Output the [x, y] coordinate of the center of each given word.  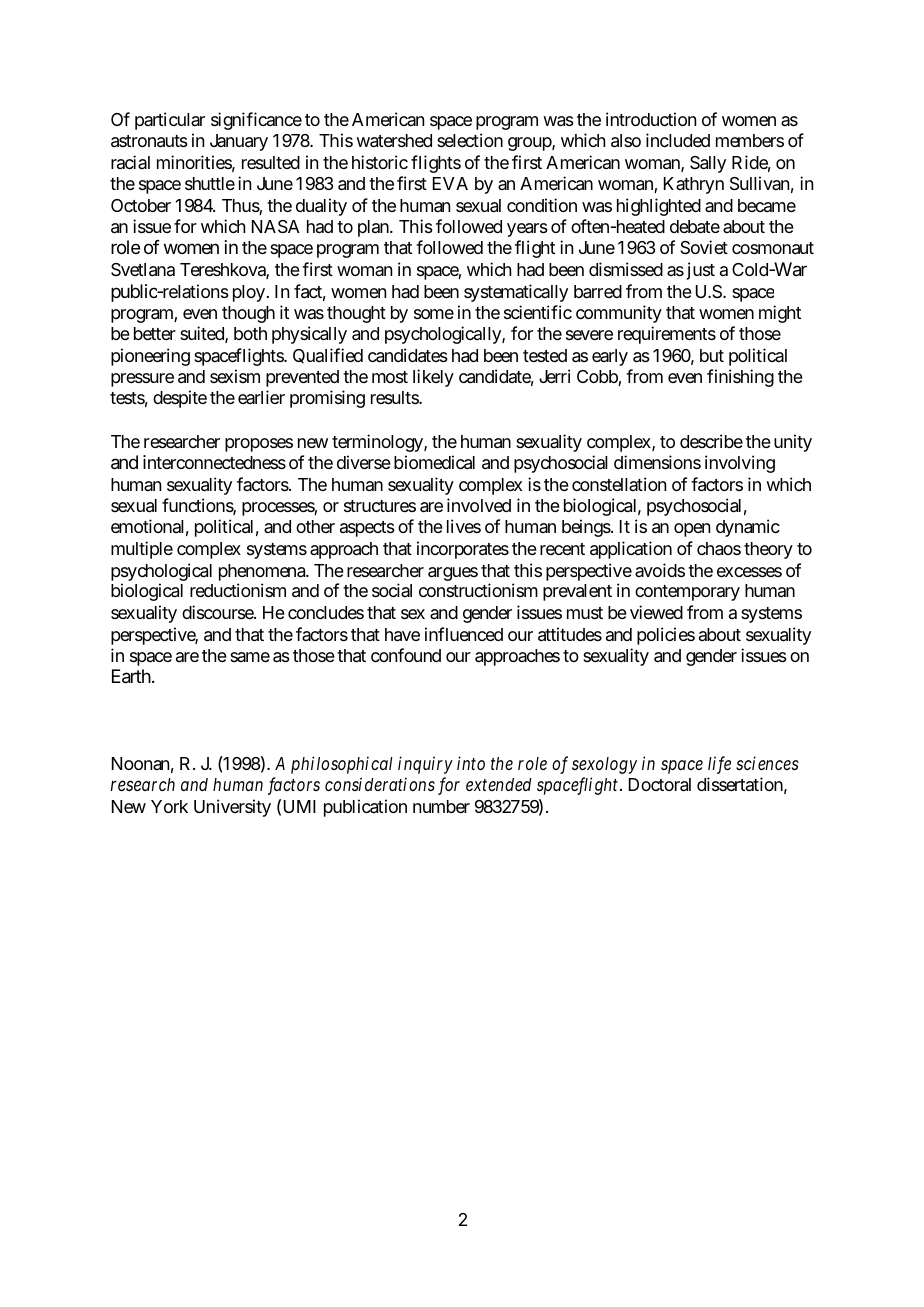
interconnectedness [214, 462]
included [678, 140]
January [239, 142]
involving [740, 464]
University [232, 808]
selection [470, 140]
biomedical [434, 462]
